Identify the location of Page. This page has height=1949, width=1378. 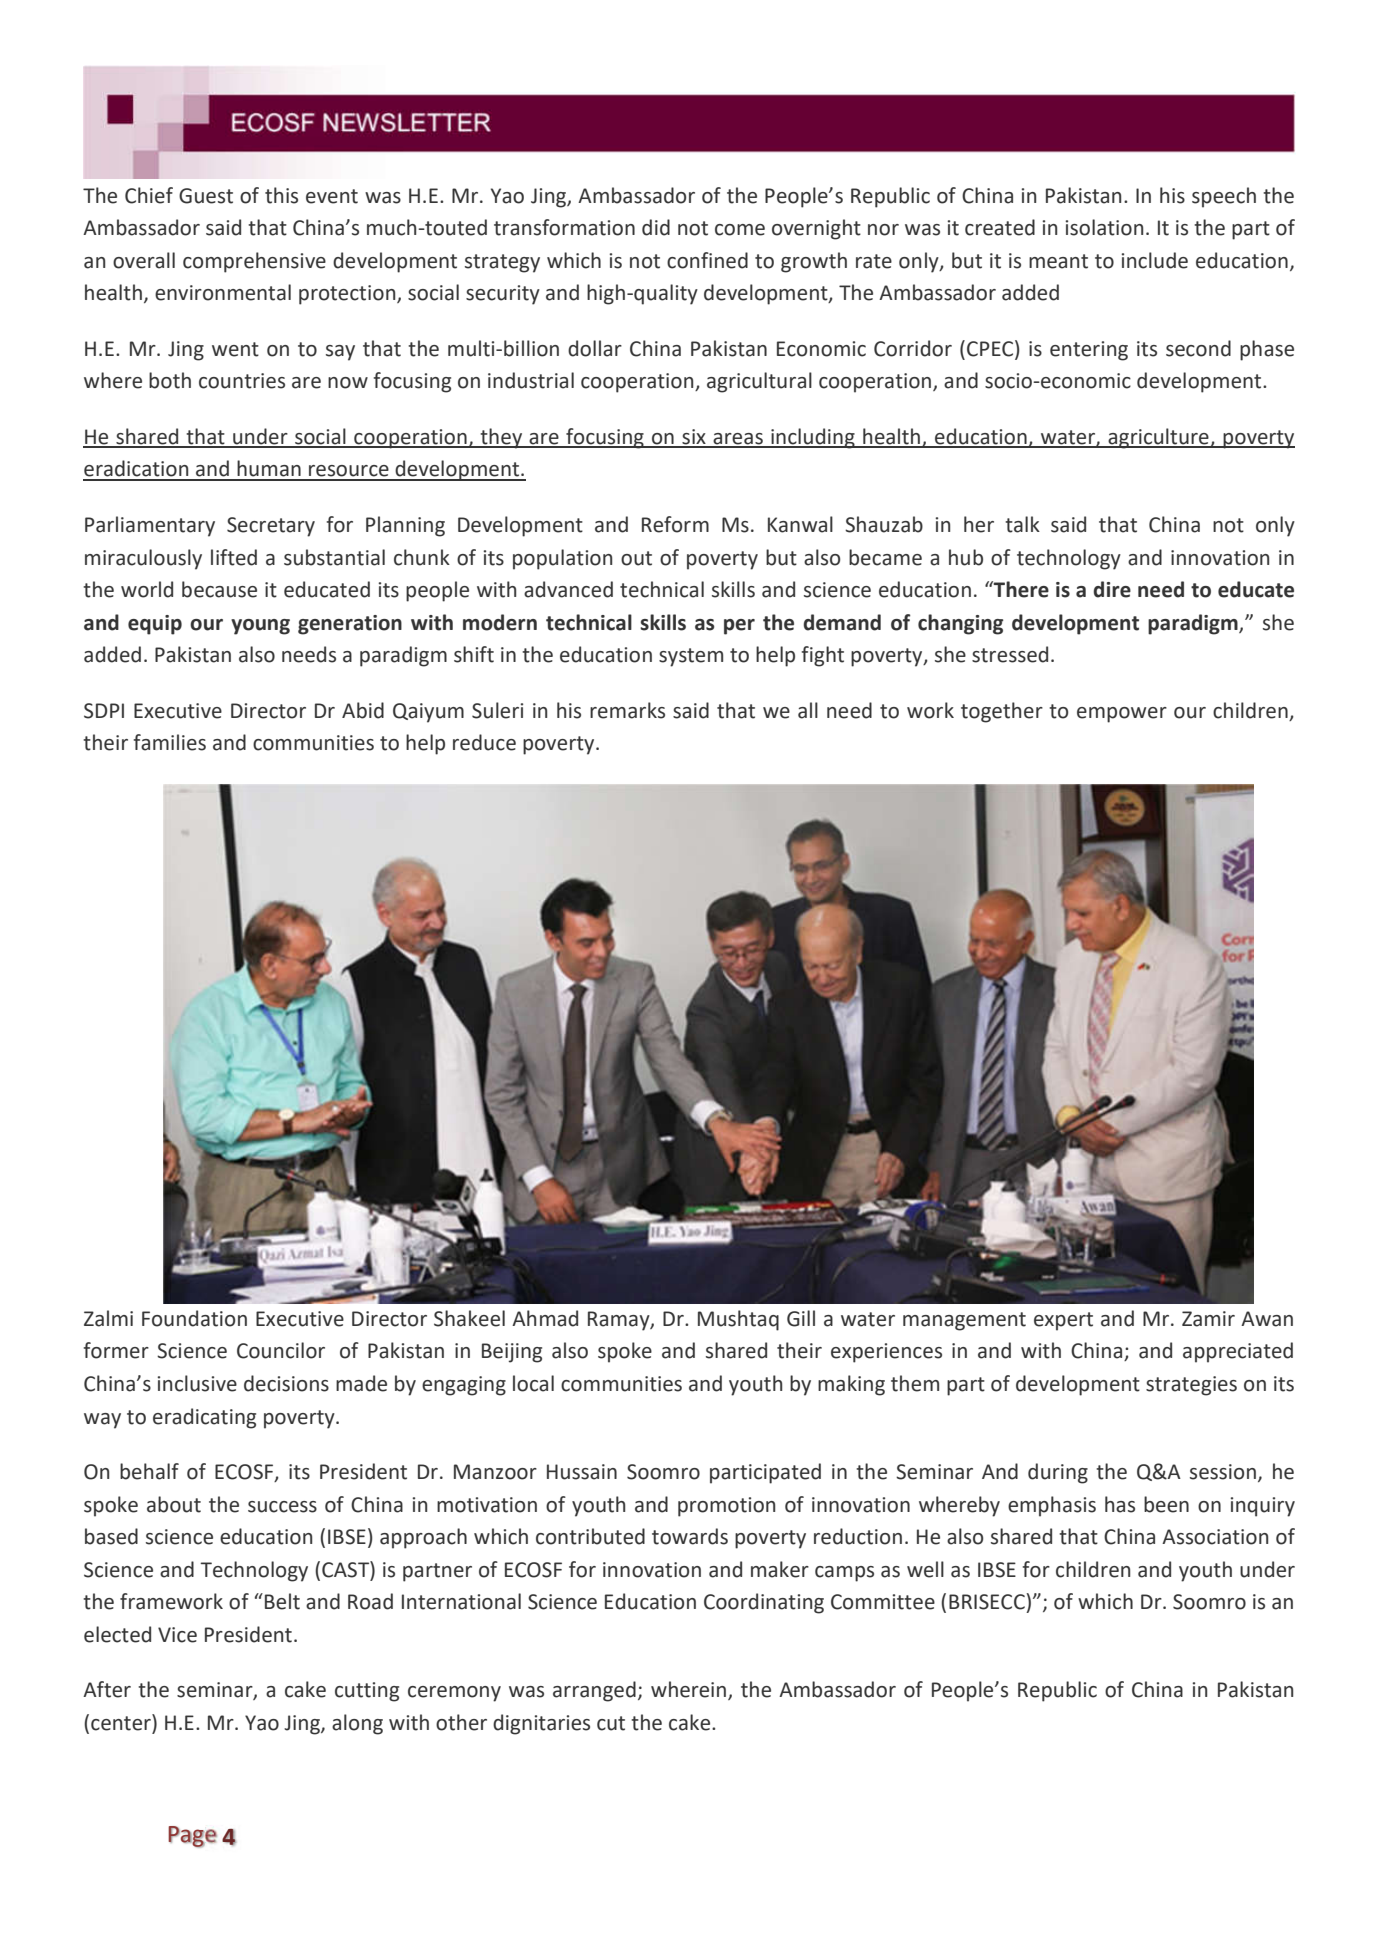
(192, 1837).
